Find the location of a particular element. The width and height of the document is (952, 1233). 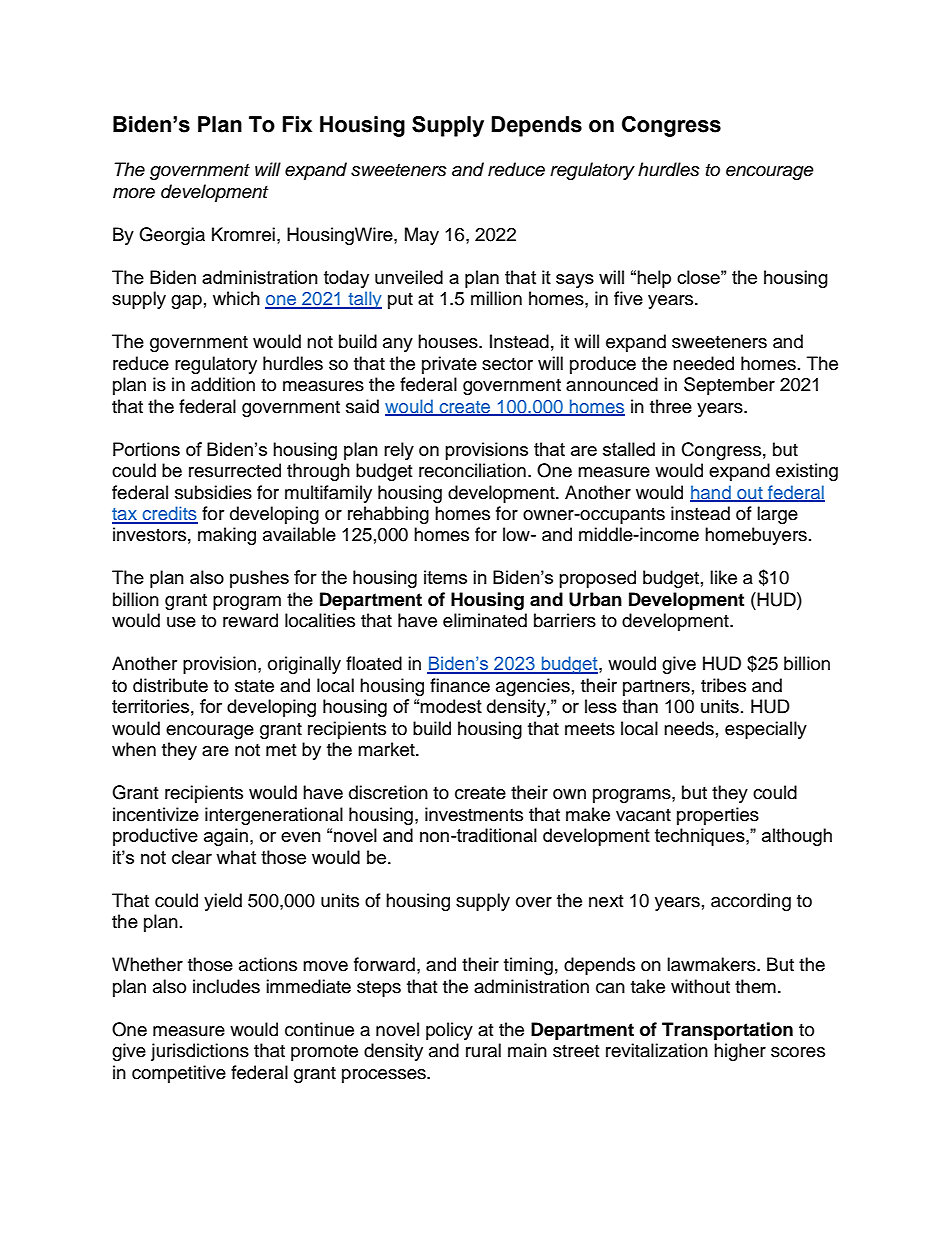

reward is located at coordinates (250, 620).
